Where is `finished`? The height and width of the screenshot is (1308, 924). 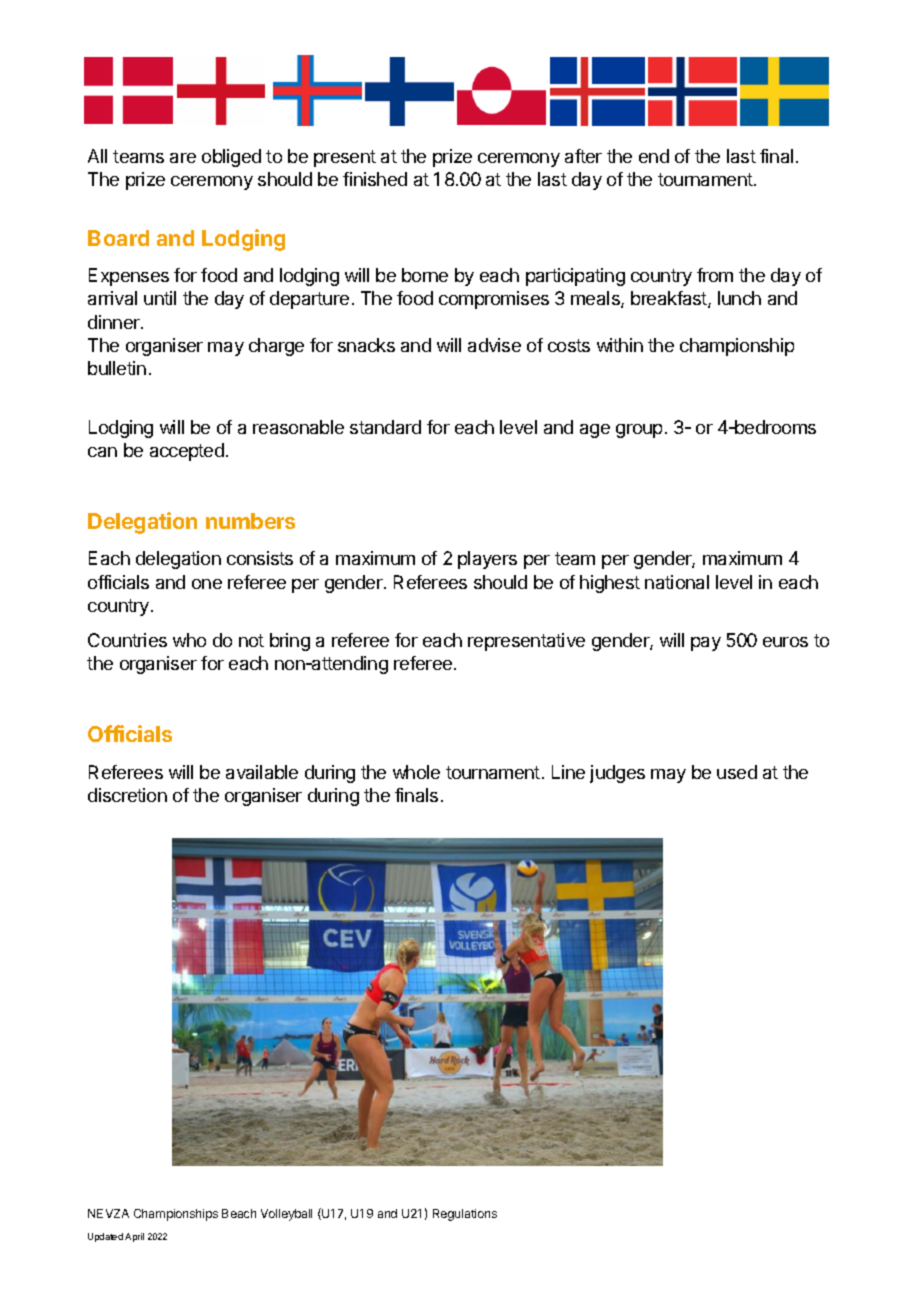 finished is located at coordinates (375, 179).
